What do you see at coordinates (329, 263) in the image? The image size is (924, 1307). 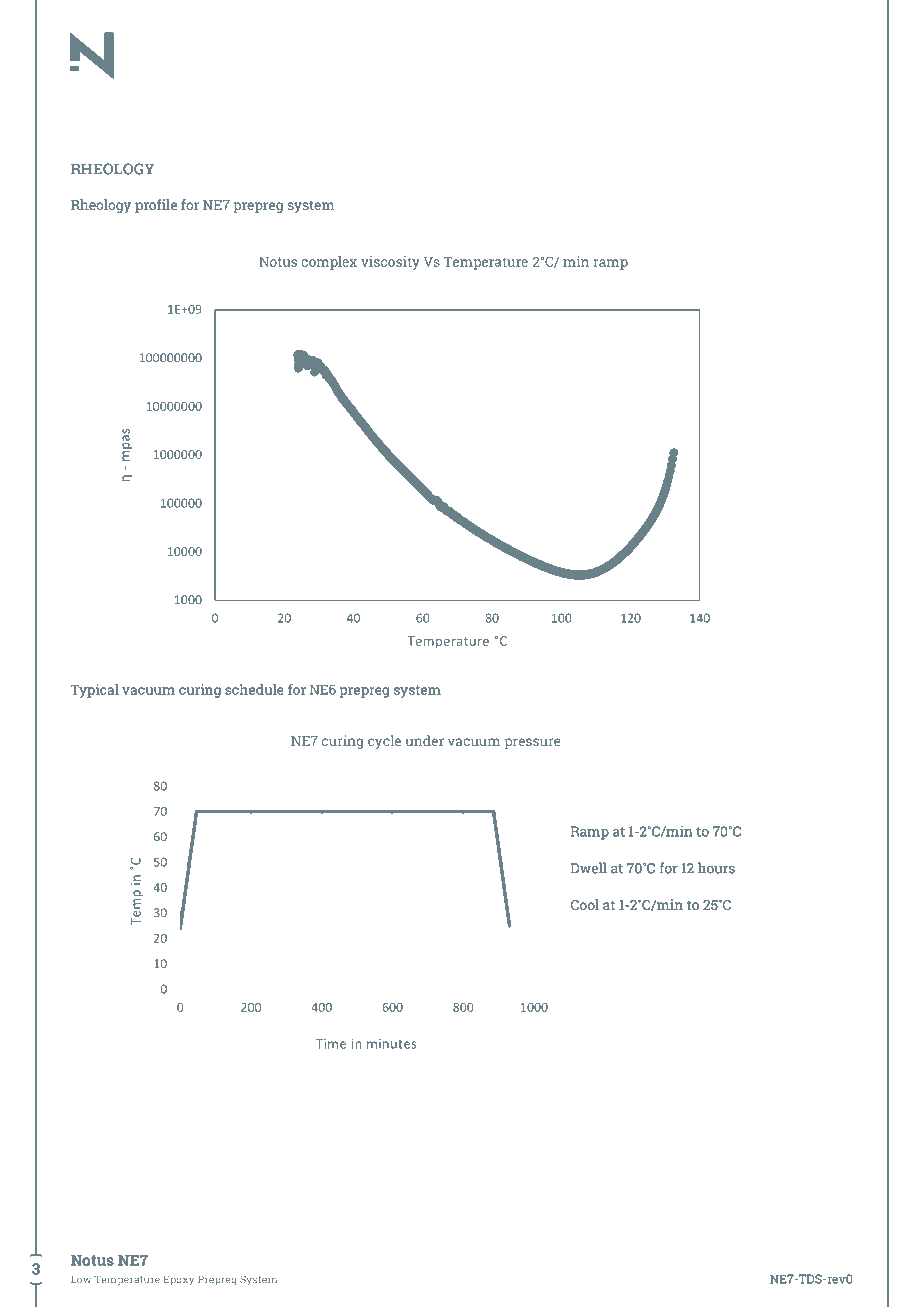 I see `complex` at bounding box center [329, 263].
